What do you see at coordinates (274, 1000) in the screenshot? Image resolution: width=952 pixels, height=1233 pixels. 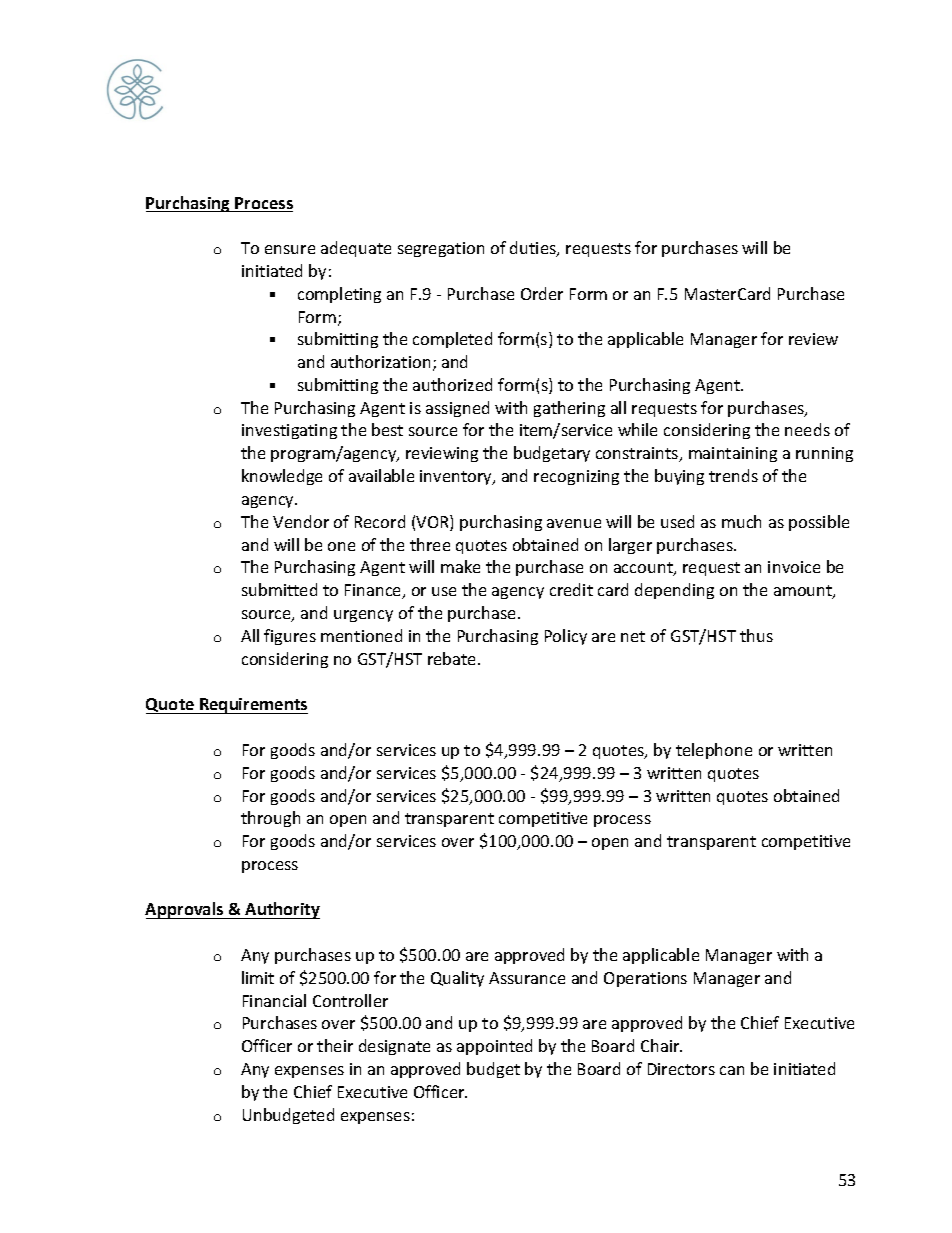 I see `Financial` at bounding box center [274, 1000].
